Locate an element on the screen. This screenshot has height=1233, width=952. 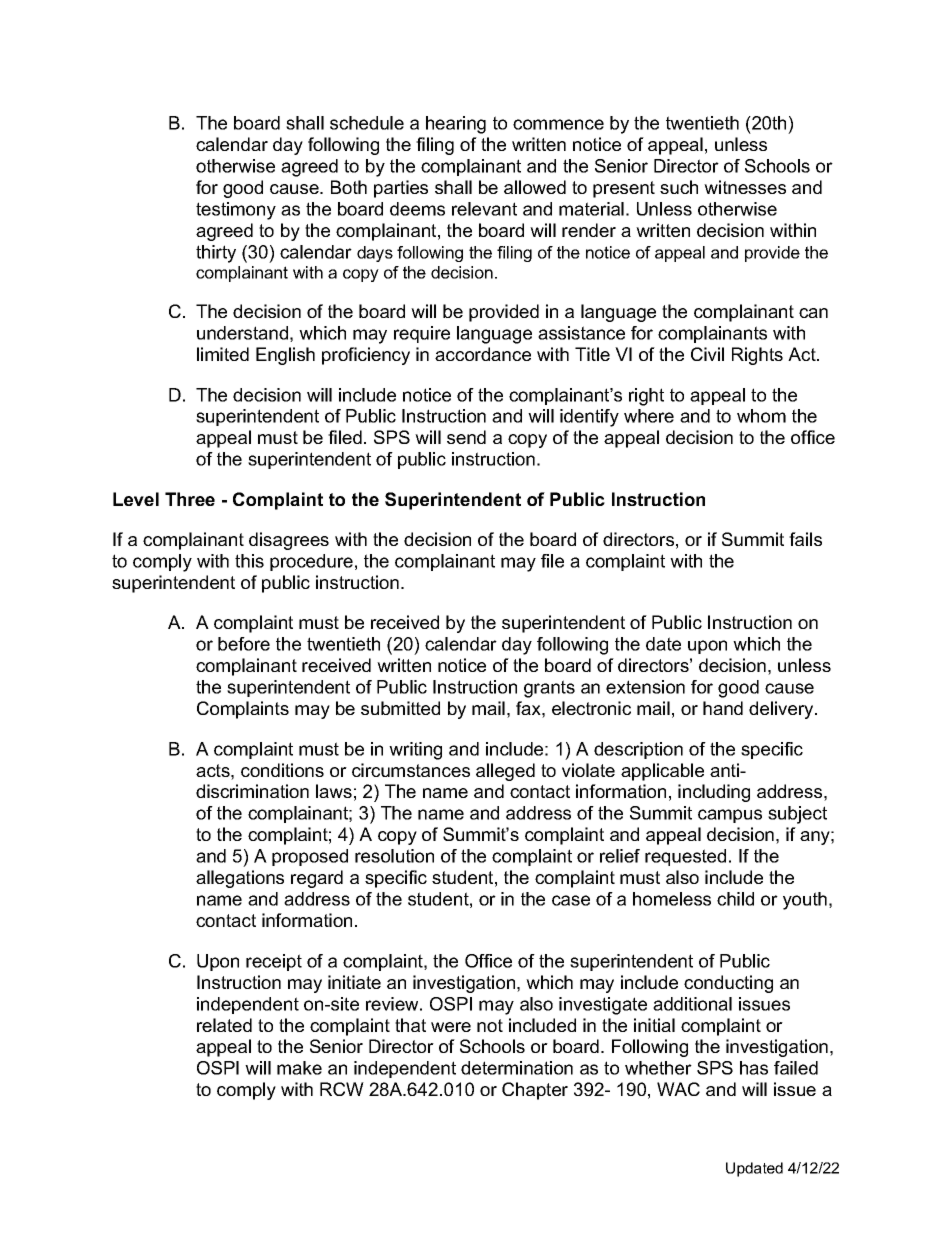
testimony is located at coordinates (236, 211).
